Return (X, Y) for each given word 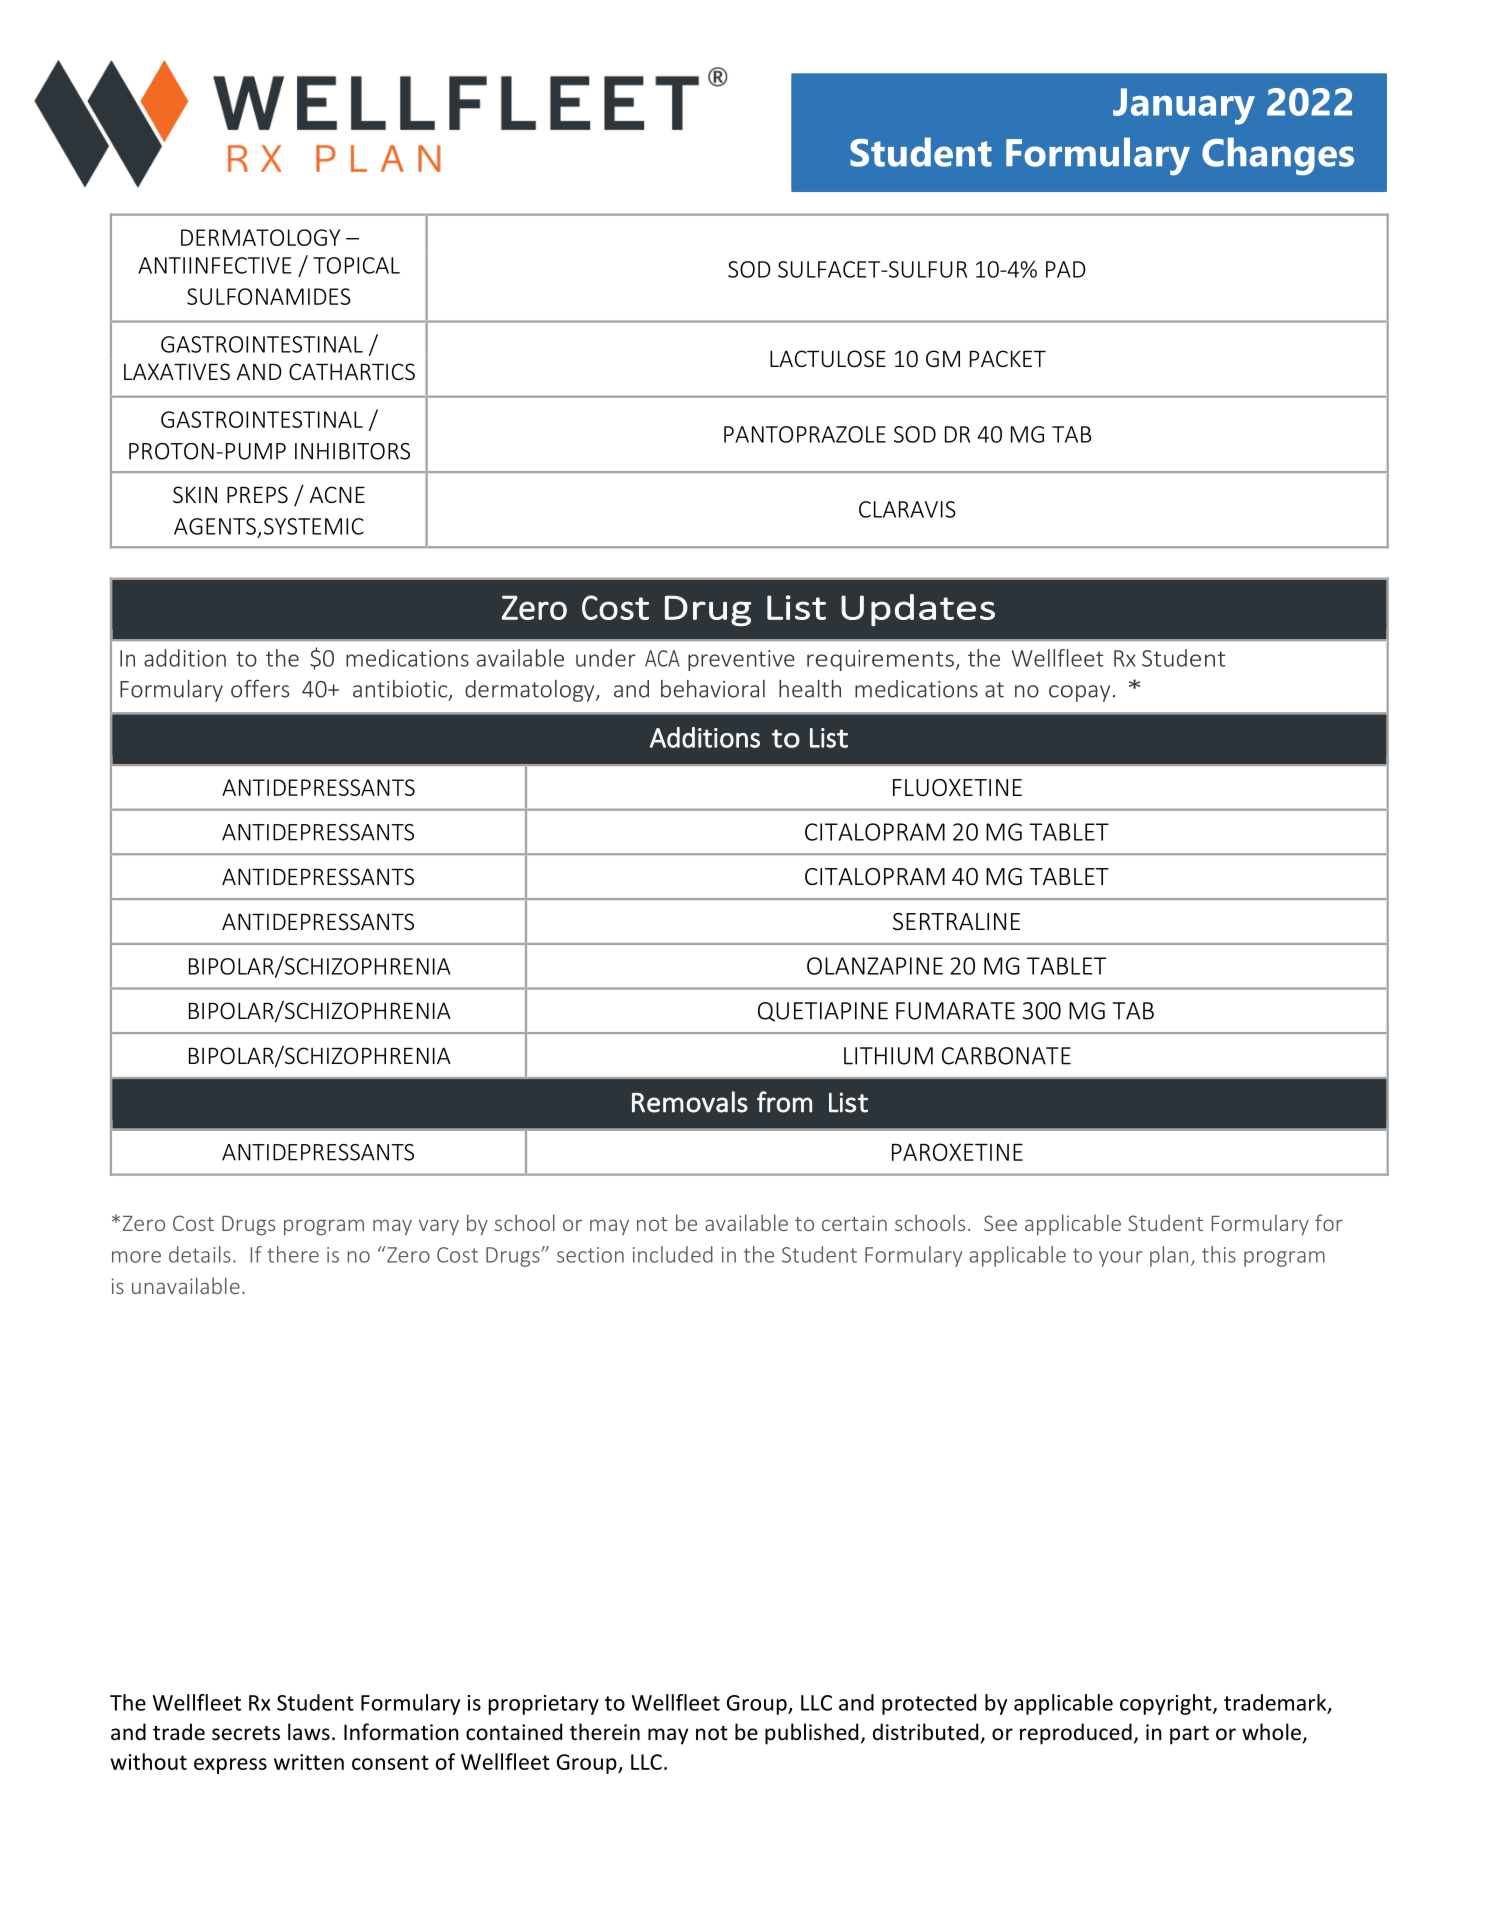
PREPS (257, 495)
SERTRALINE (956, 922)
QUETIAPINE (823, 1012)
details (200, 1254)
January (1184, 106)
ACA (662, 658)
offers (260, 688)
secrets (246, 1733)
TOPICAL (356, 265)
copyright (1167, 1704)
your (1120, 1259)
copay (1079, 693)
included (673, 1254)
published (811, 1734)
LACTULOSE (828, 359)
